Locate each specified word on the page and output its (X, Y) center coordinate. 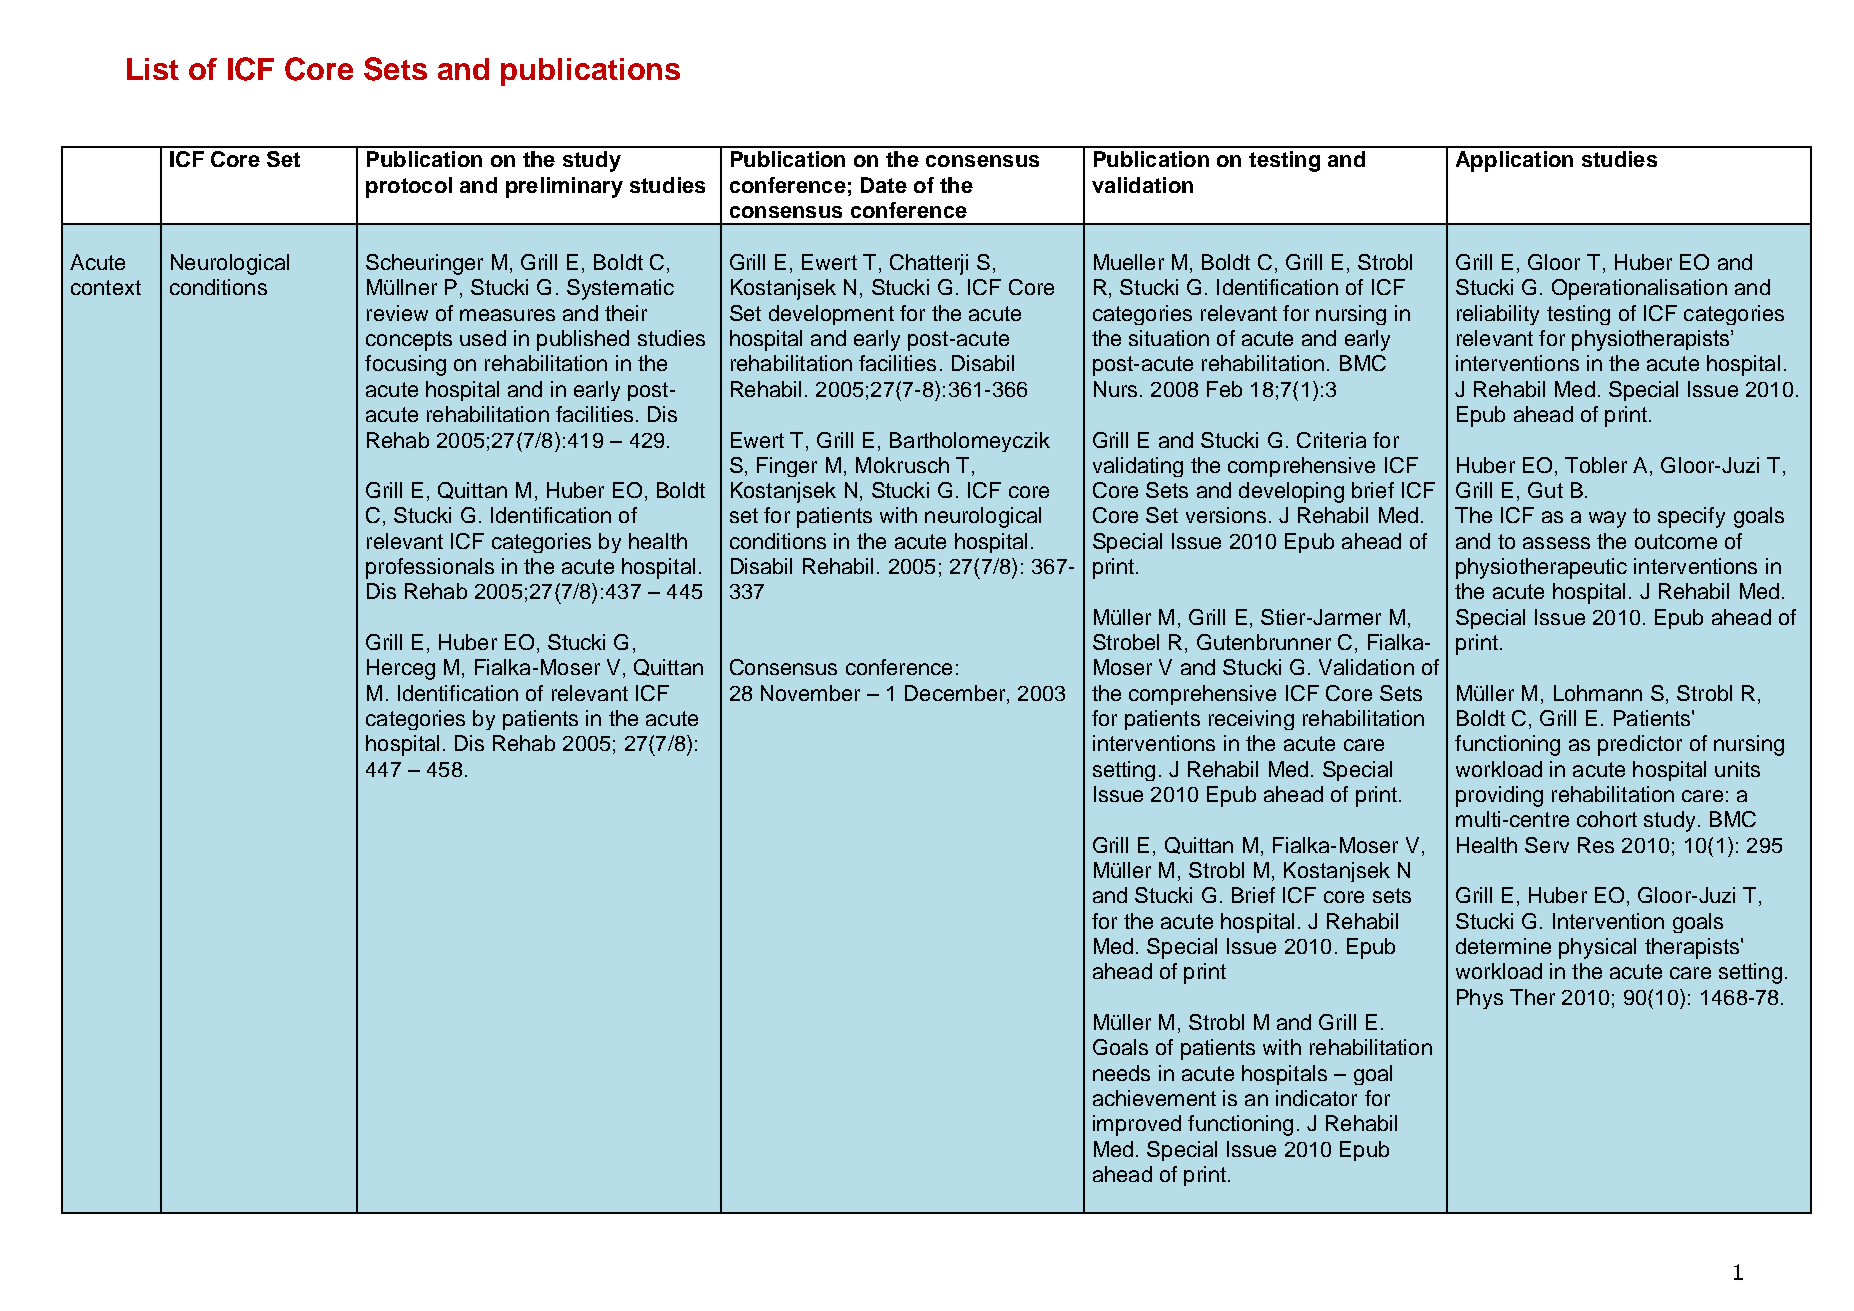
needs (1121, 1073)
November (810, 693)
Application (1514, 161)
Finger (787, 467)
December (956, 693)
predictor (1640, 745)
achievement (1154, 1098)
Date (884, 185)
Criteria (1331, 440)
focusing (405, 365)
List (153, 69)
